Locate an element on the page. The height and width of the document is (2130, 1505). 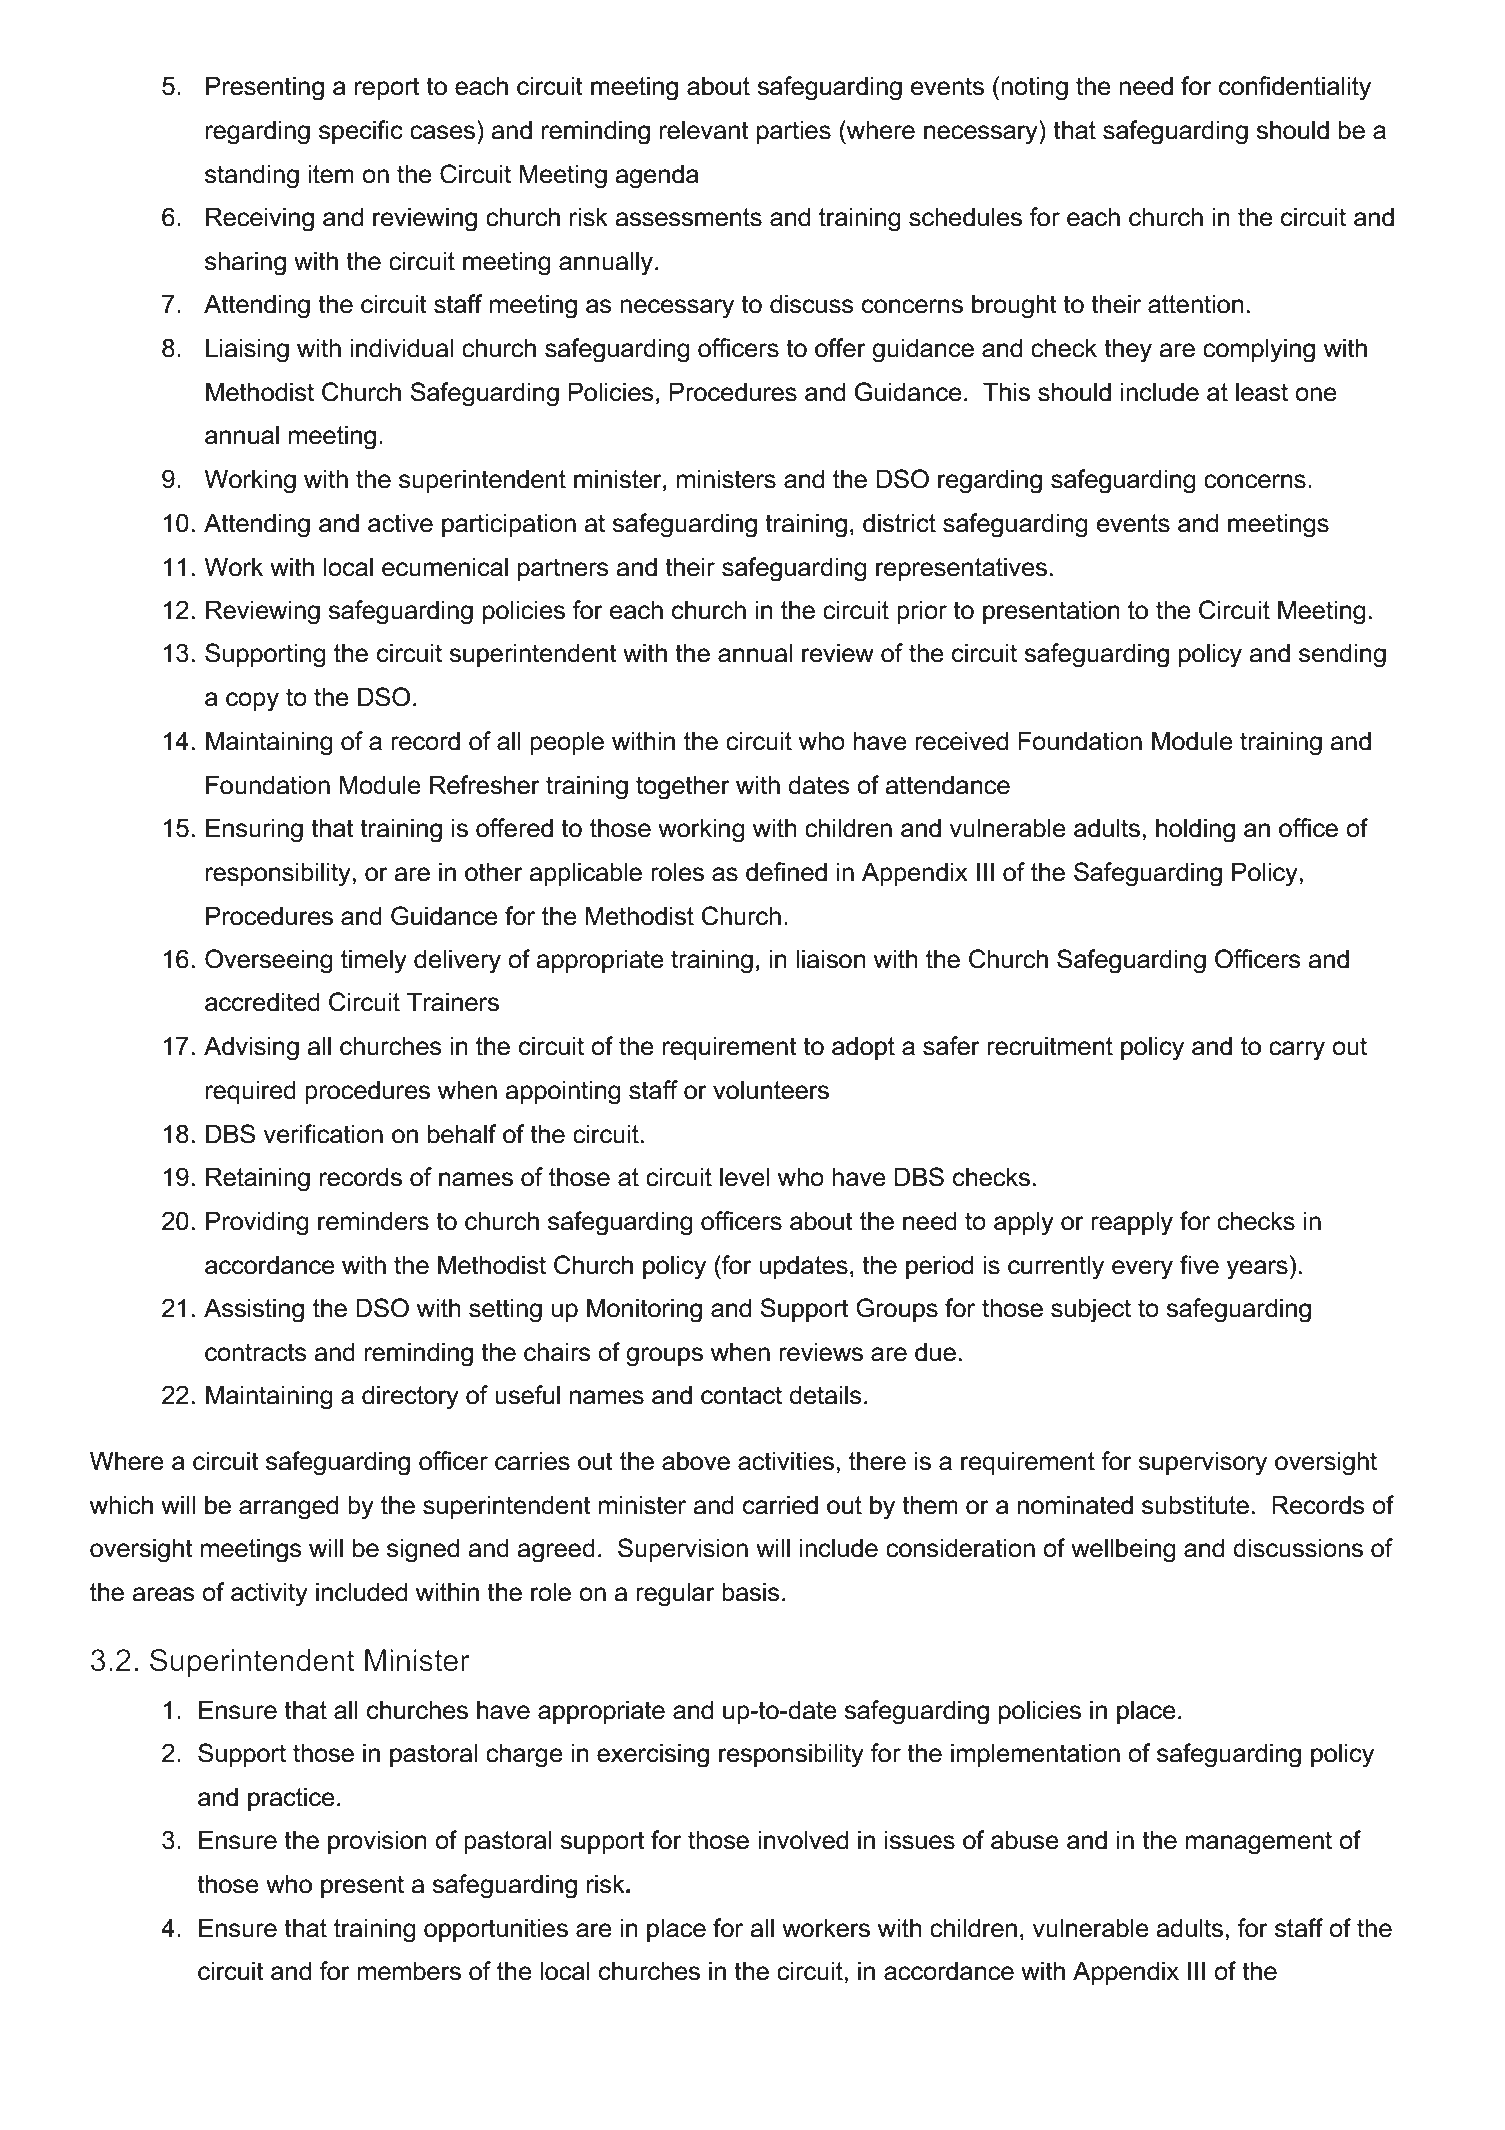
above is located at coordinates (696, 1461).
